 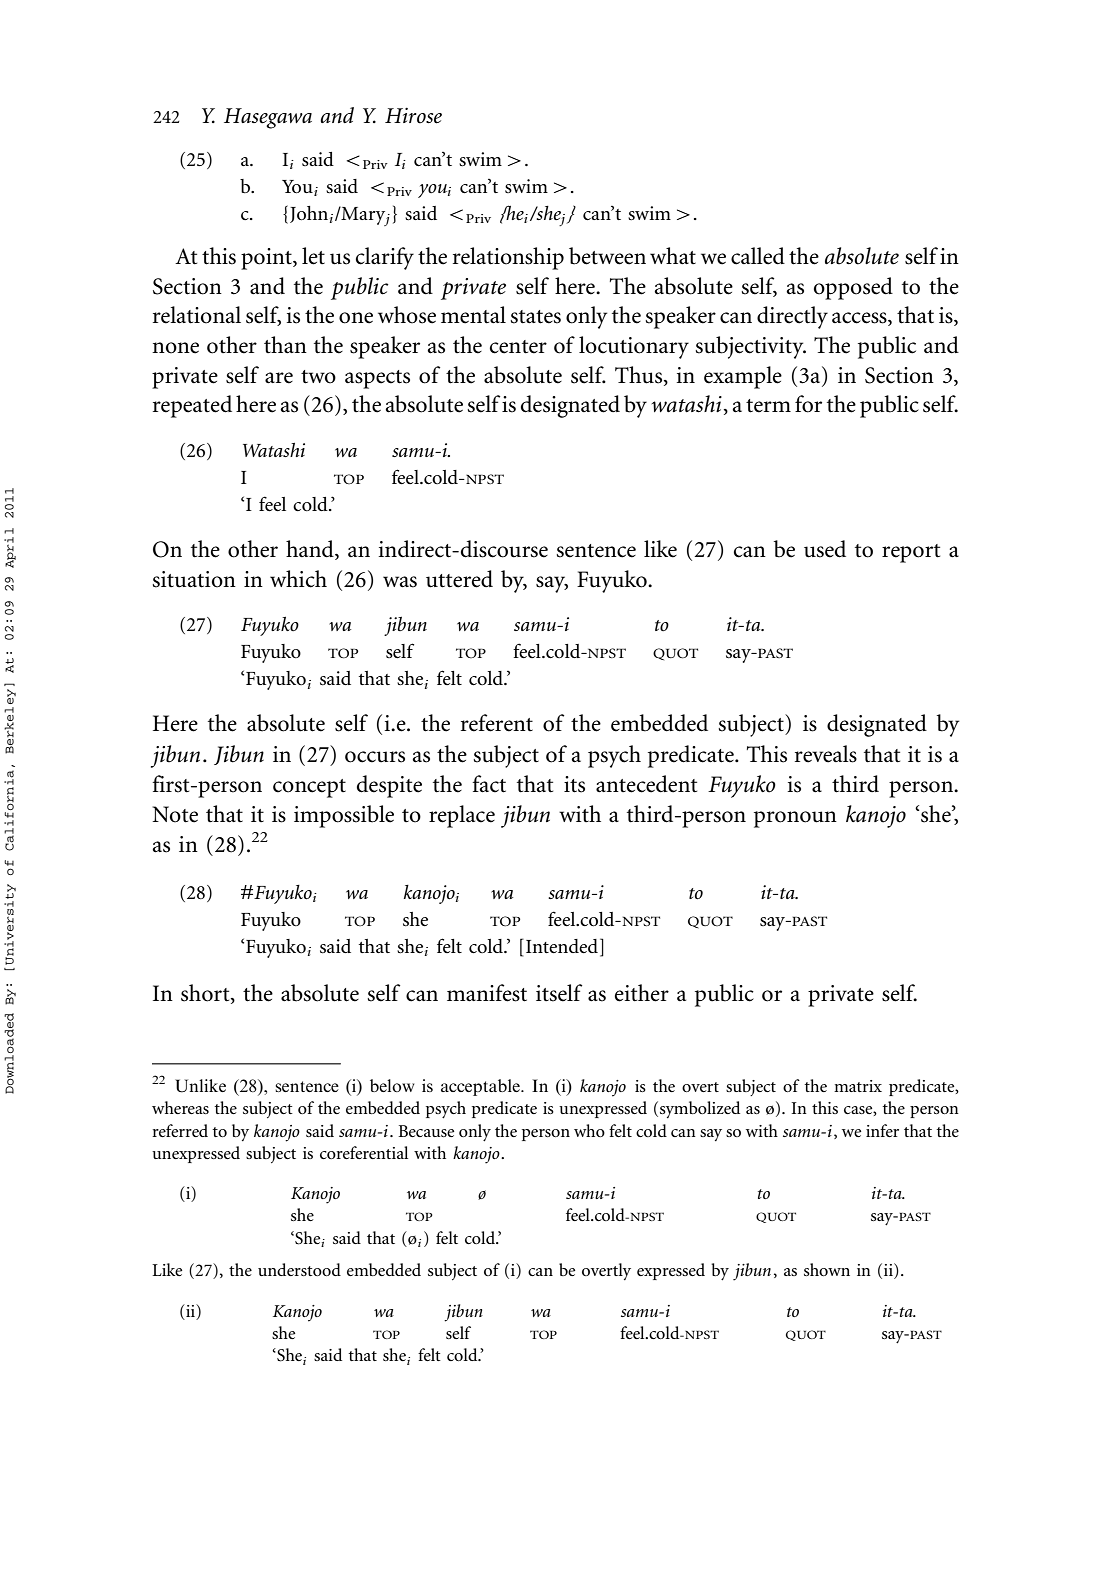 What do you see at coordinates (508, 258) in the image?
I see `relationship` at bounding box center [508, 258].
